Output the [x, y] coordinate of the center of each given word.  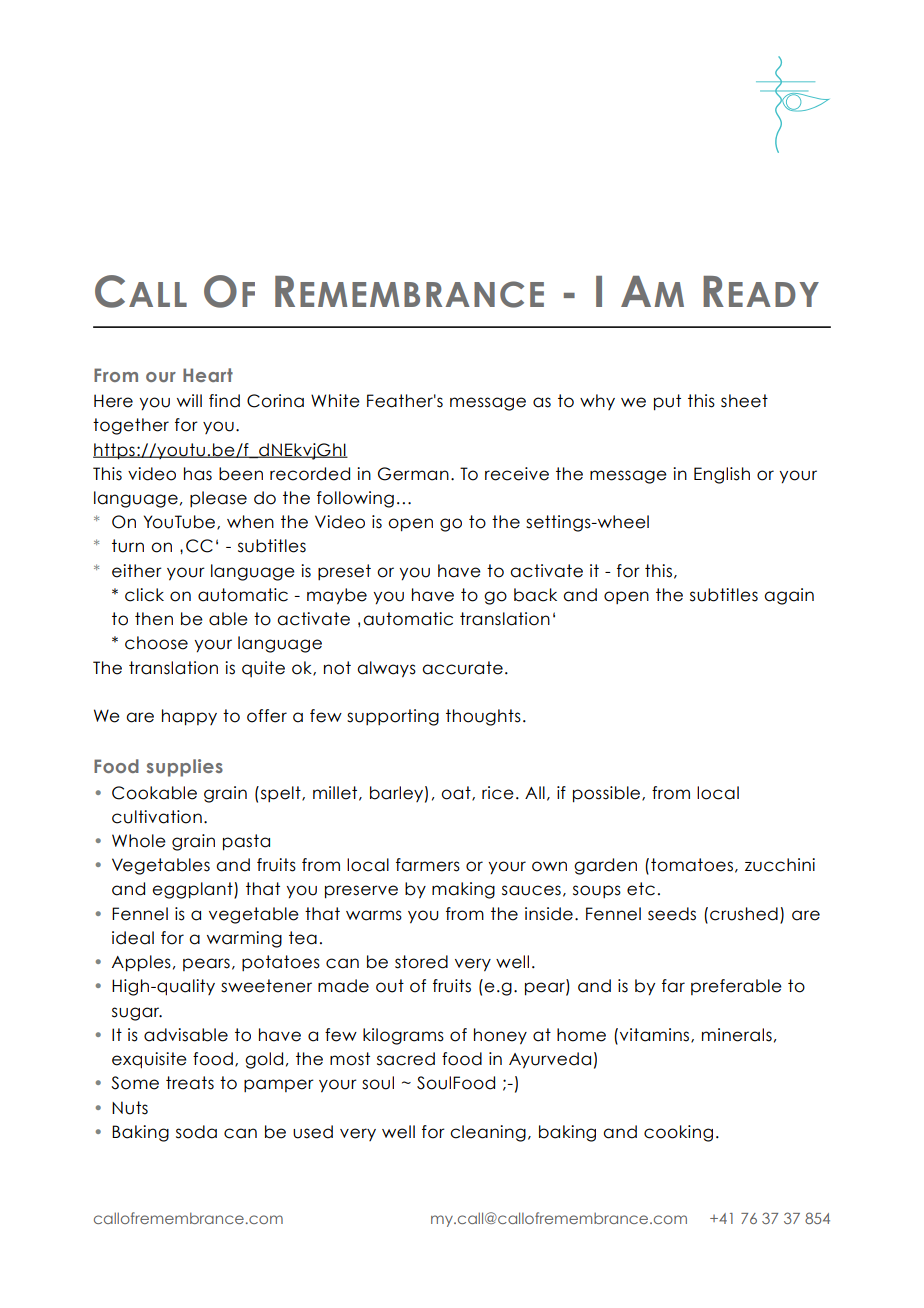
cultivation [157, 817]
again [789, 596]
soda [196, 1132]
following [355, 499]
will [189, 400]
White [335, 401]
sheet [744, 401]
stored [421, 962]
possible [608, 794]
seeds [672, 914]
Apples [141, 963]
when [250, 522]
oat [457, 793]
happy [189, 717]
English [722, 475]
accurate [462, 668]
